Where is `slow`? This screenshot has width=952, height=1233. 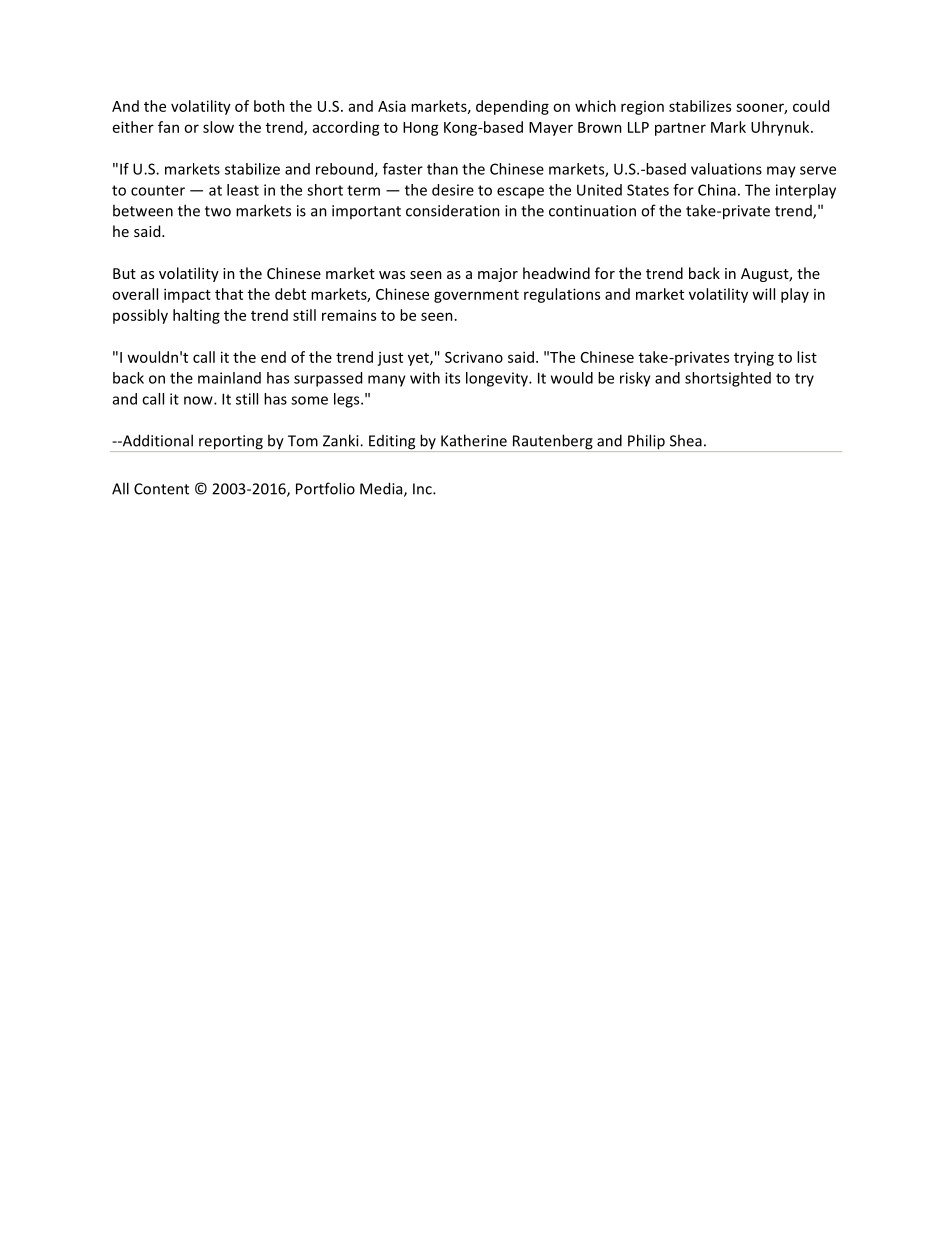
slow is located at coordinates (218, 127).
